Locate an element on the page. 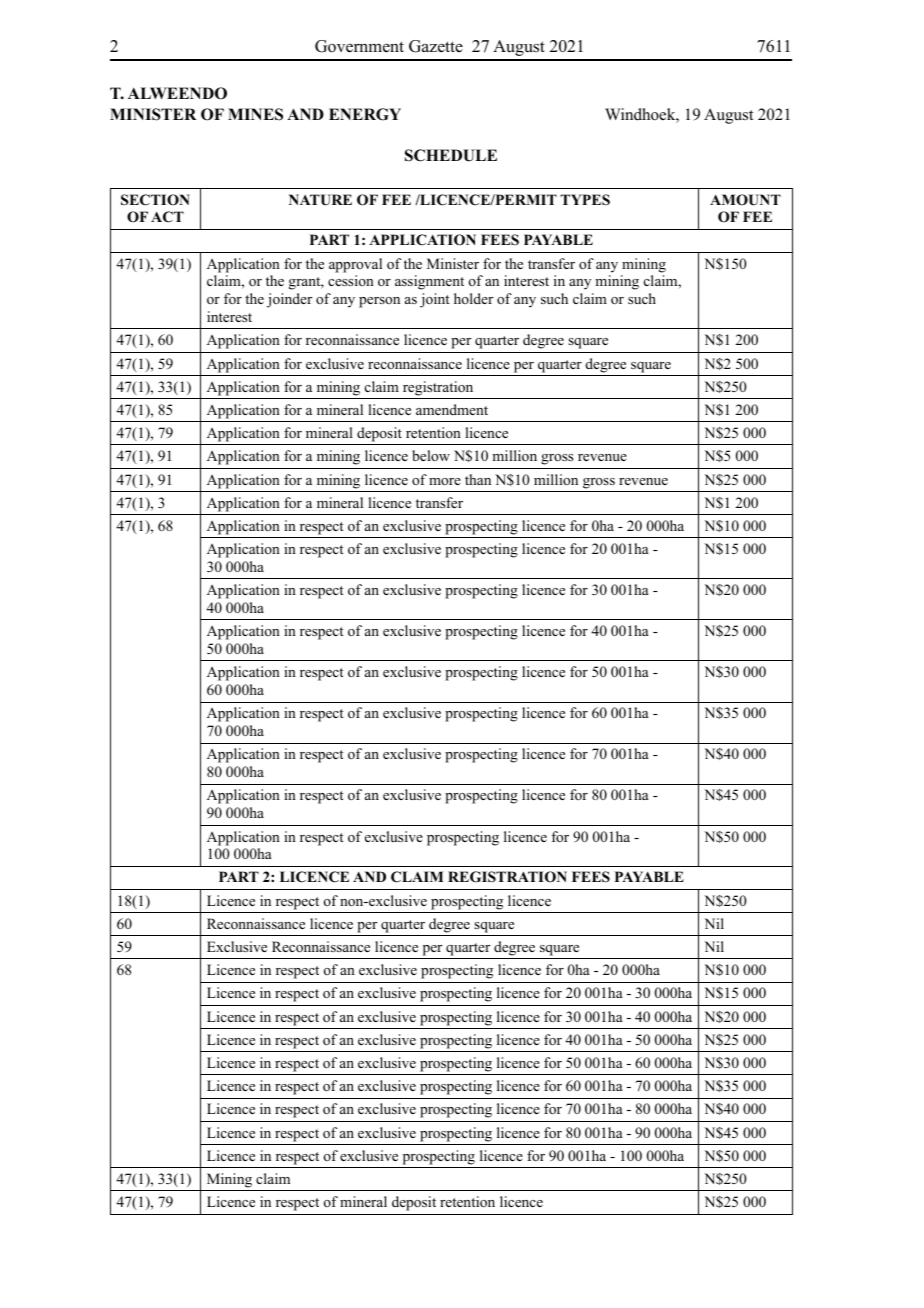  Government is located at coordinates (359, 46).
